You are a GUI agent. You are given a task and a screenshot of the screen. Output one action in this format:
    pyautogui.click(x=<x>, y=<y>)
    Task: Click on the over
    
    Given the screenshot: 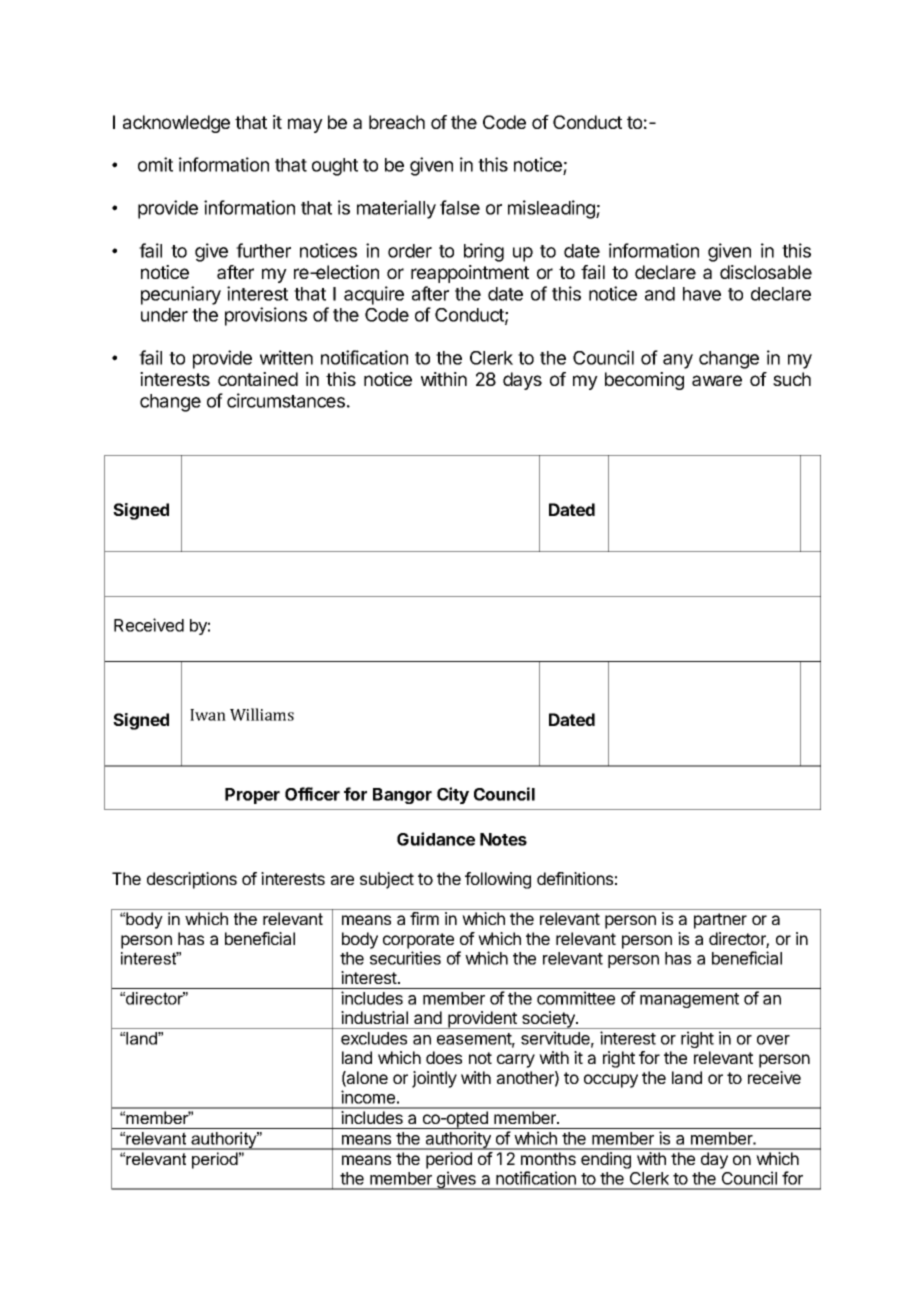 What is the action you would take?
    pyautogui.click(x=773, y=1040)
